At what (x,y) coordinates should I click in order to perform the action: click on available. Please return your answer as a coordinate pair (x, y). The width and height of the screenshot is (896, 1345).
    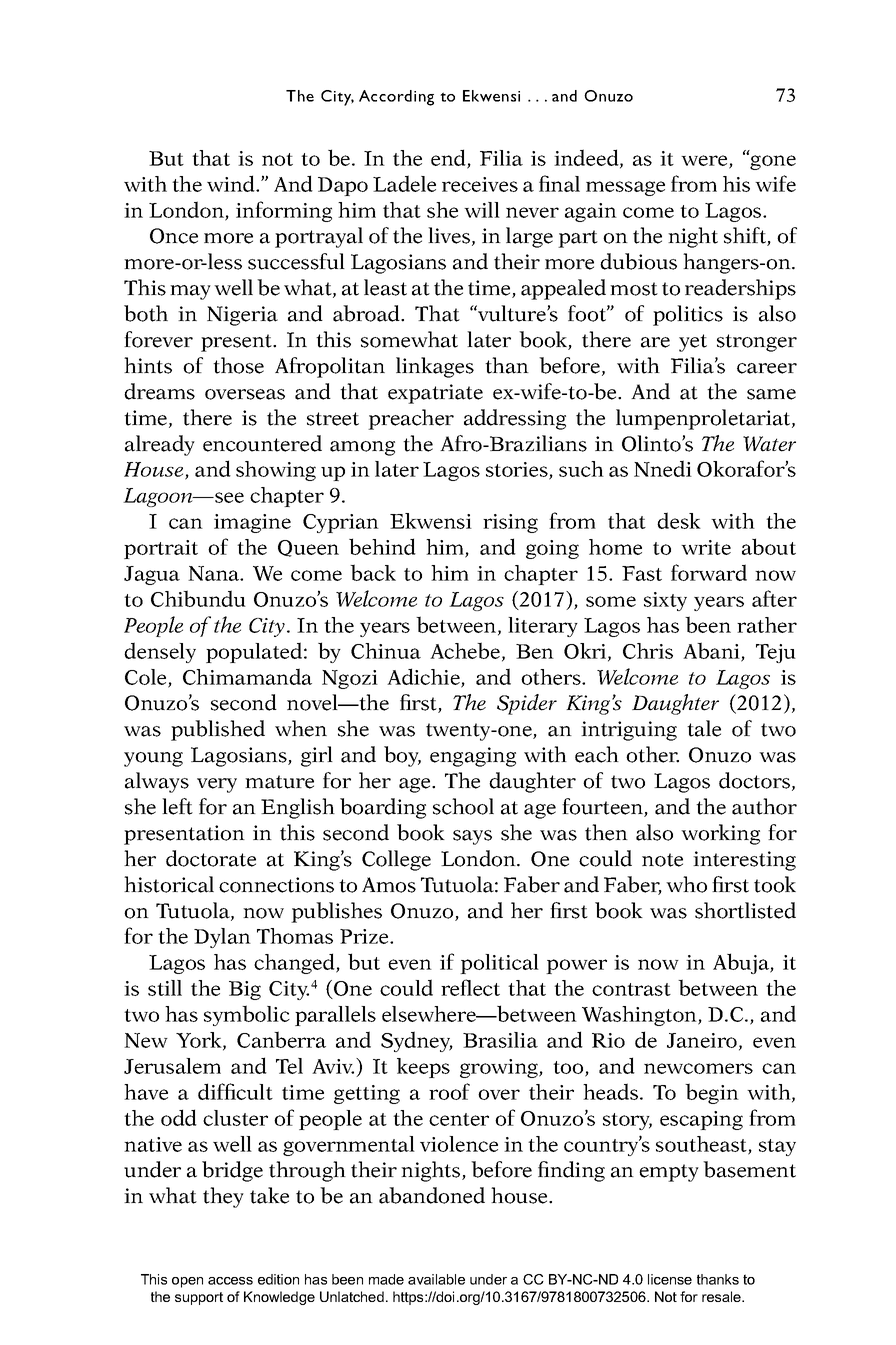
    Looking at the image, I should click on (436, 1279).
